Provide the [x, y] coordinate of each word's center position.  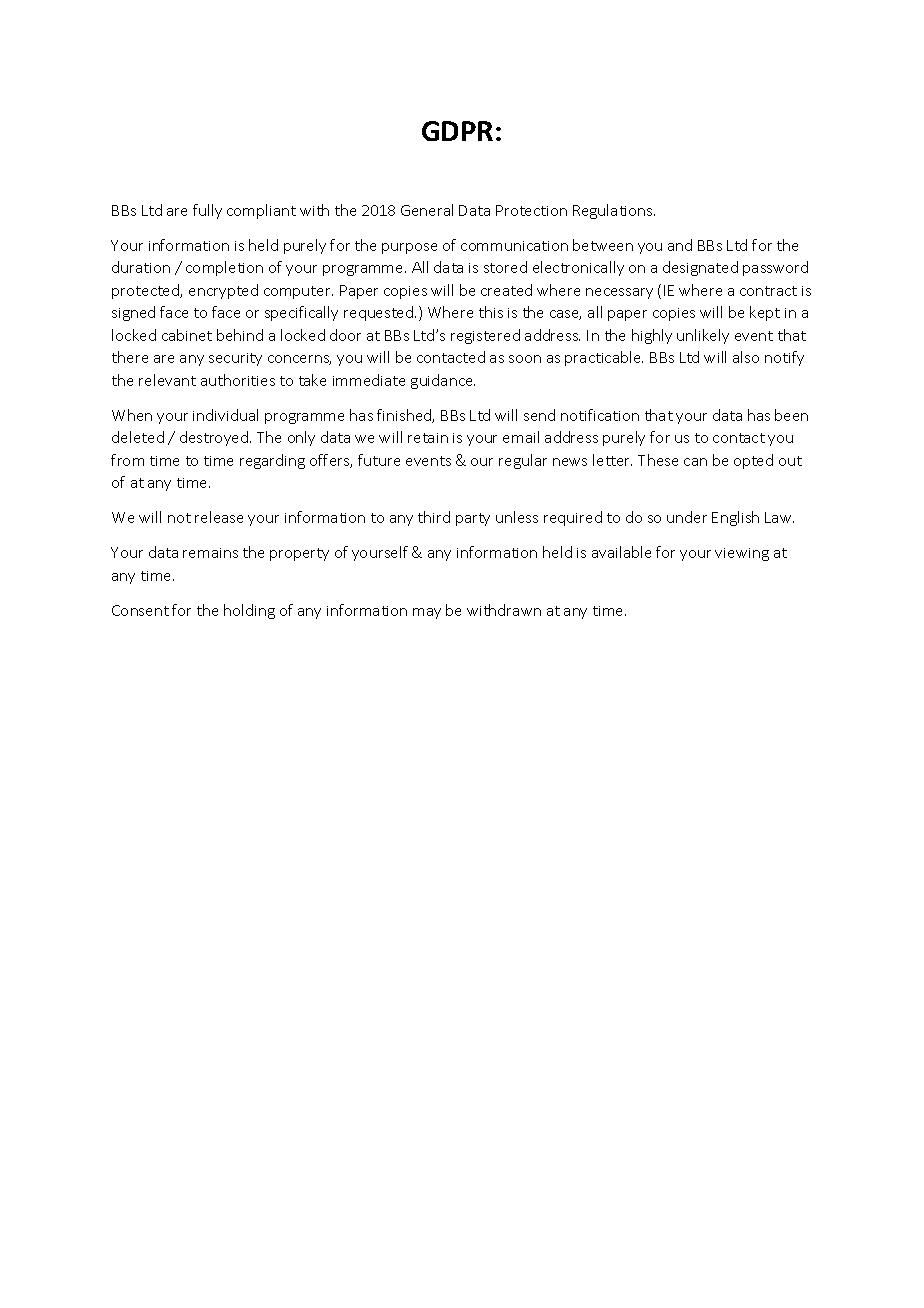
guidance [443, 381]
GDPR [457, 131]
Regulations [614, 211]
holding [249, 611]
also [746, 357]
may [427, 613]
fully [207, 211]
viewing [742, 554]
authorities [238, 380]
